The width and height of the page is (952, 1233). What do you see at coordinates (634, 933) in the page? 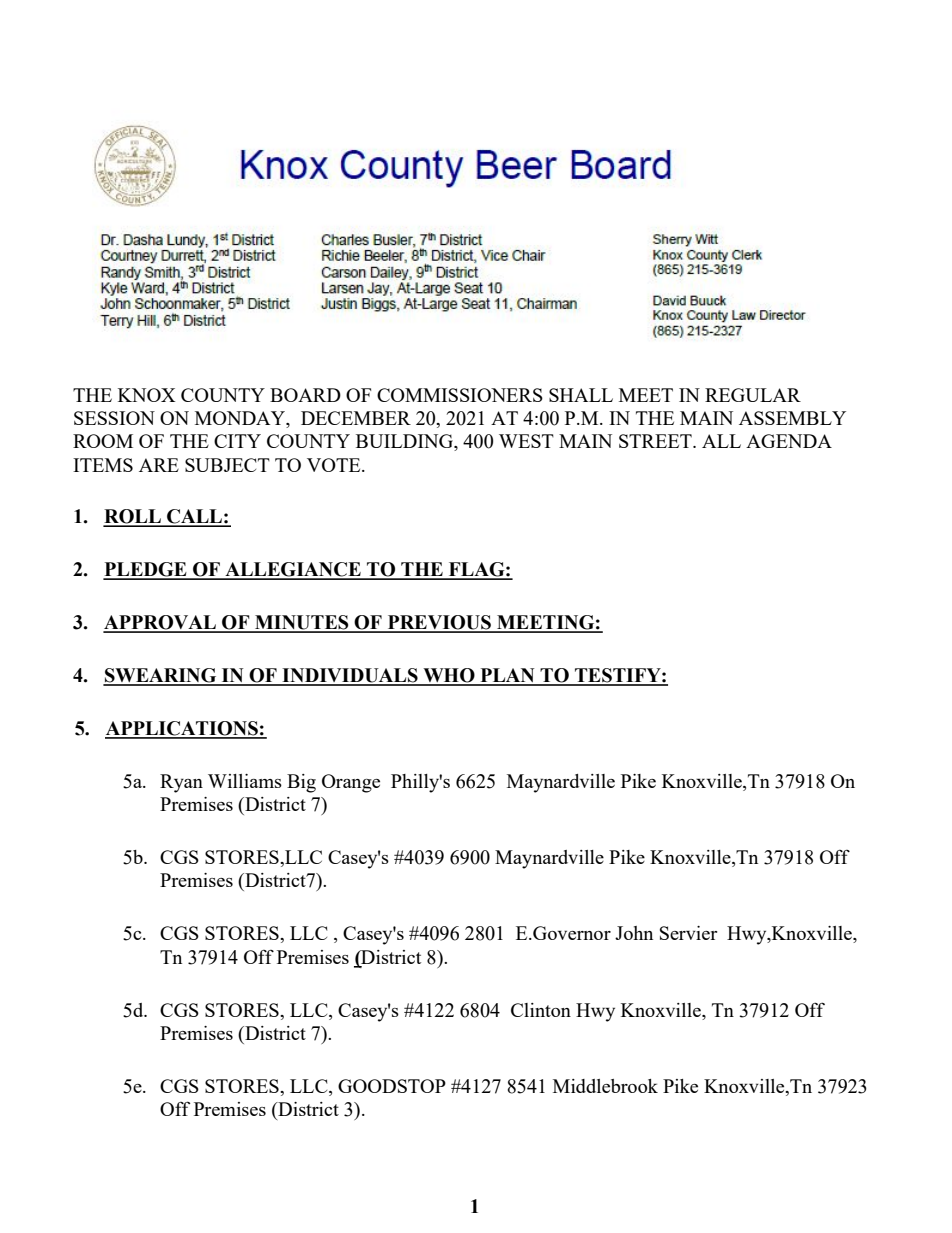
I see `John` at bounding box center [634, 933].
